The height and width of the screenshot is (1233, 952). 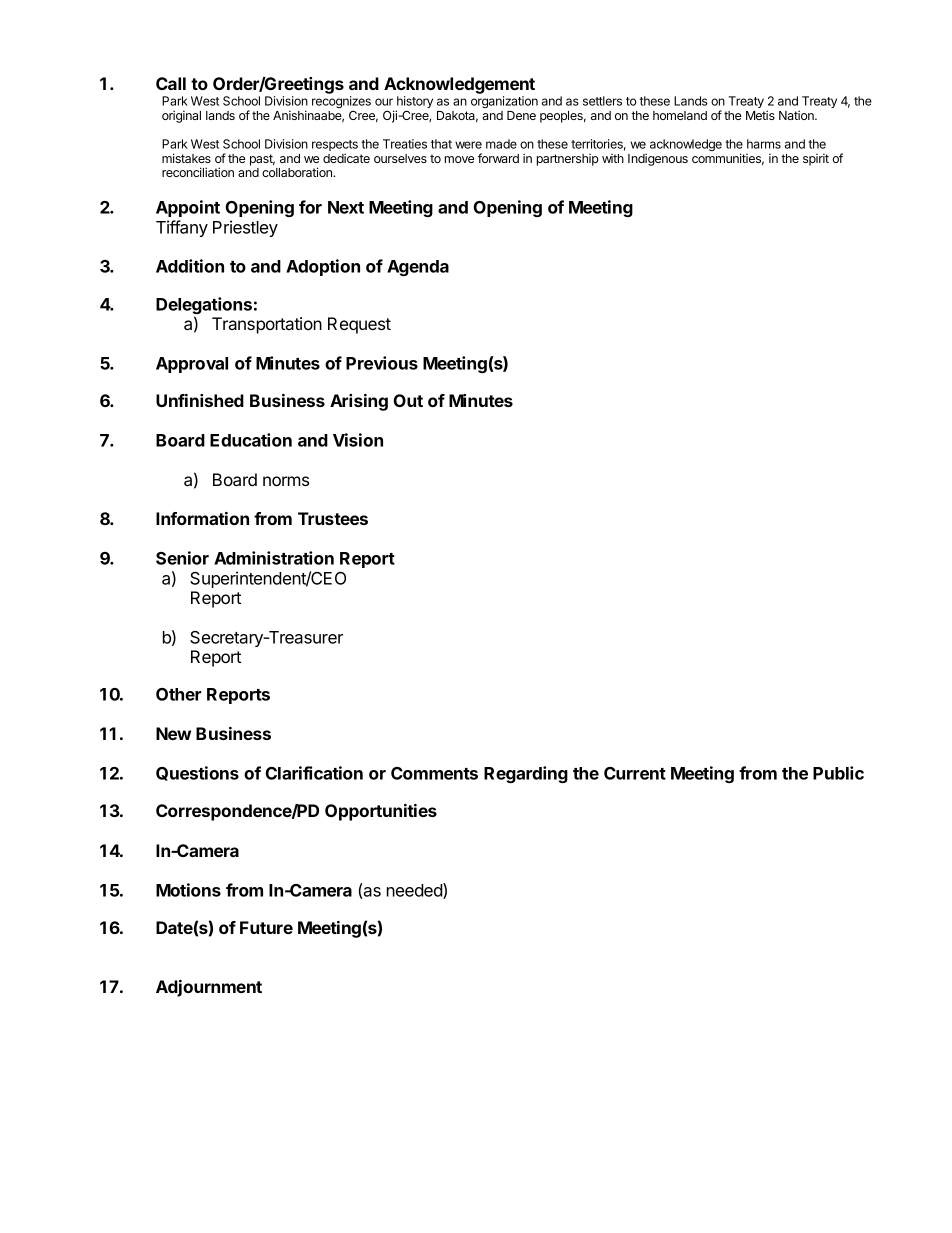 I want to click on organization, so click(x=504, y=102).
